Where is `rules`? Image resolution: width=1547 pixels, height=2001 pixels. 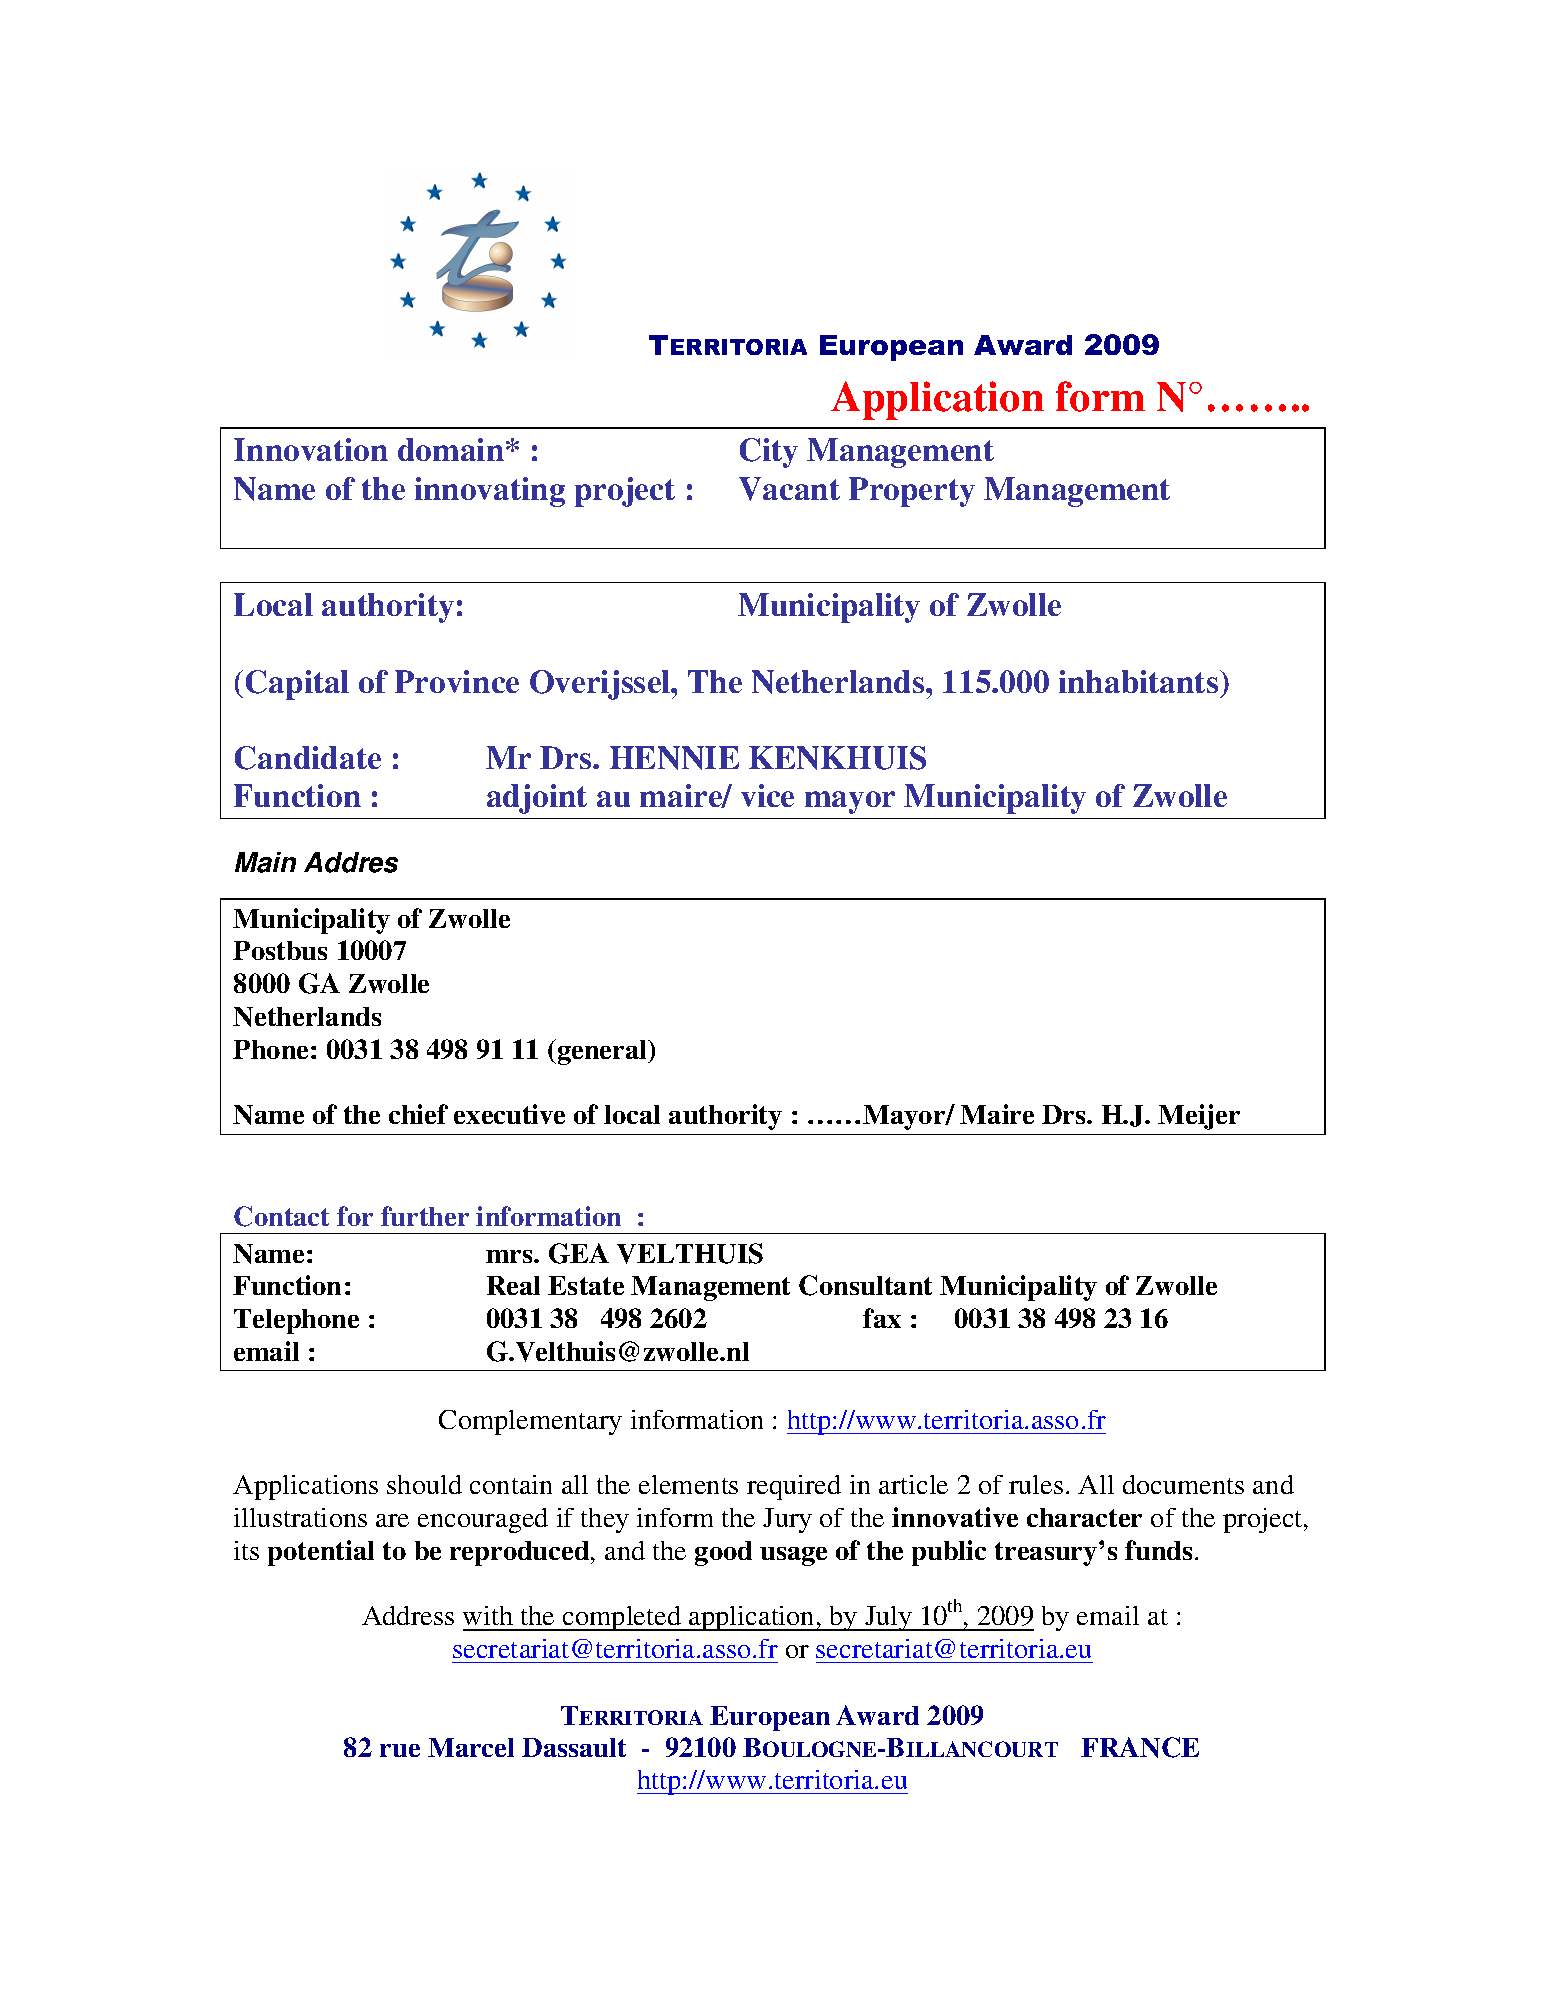 rules is located at coordinates (1036, 1484).
